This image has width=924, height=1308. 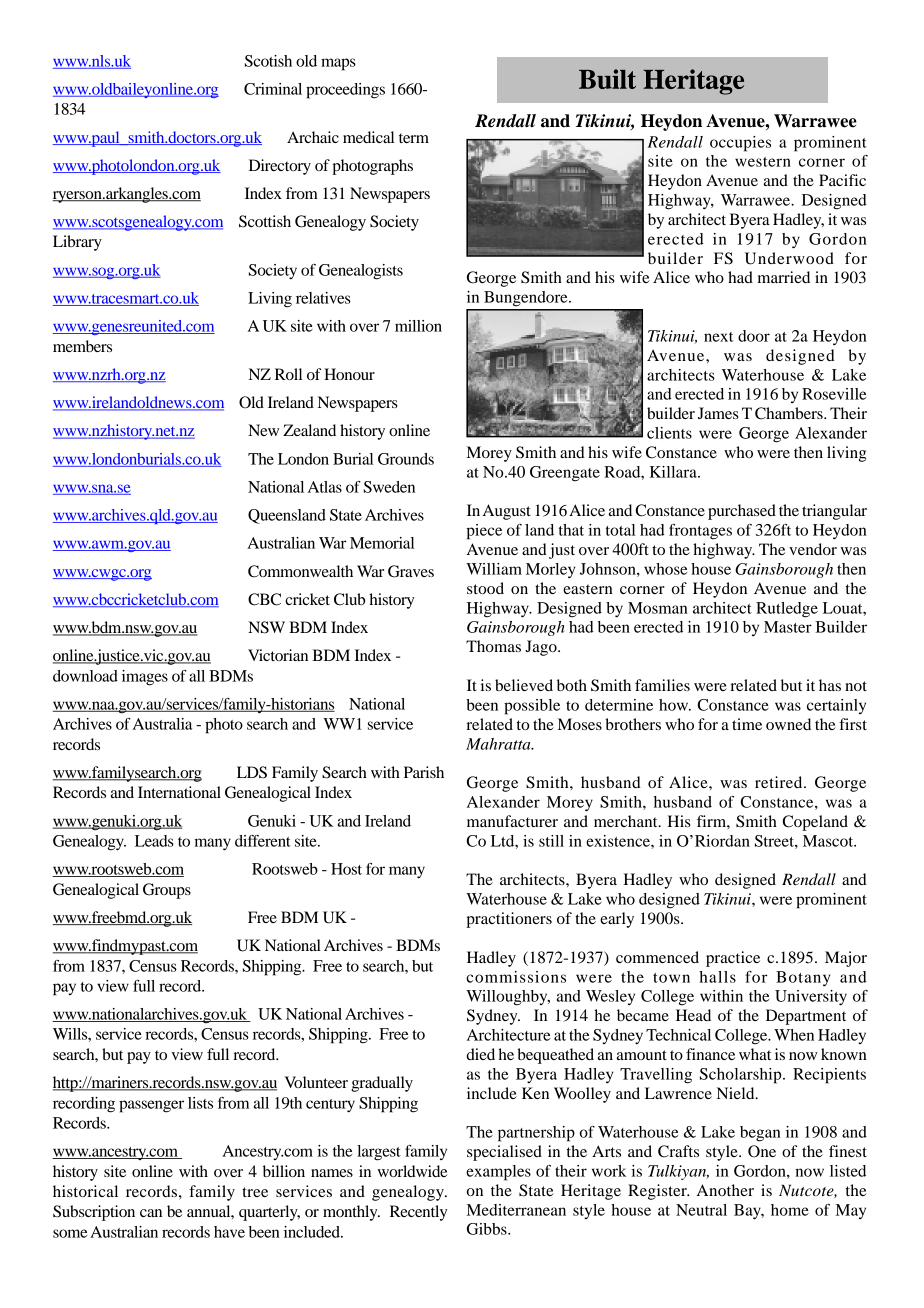 I want to click on medical, so click(x=368, y=137).
